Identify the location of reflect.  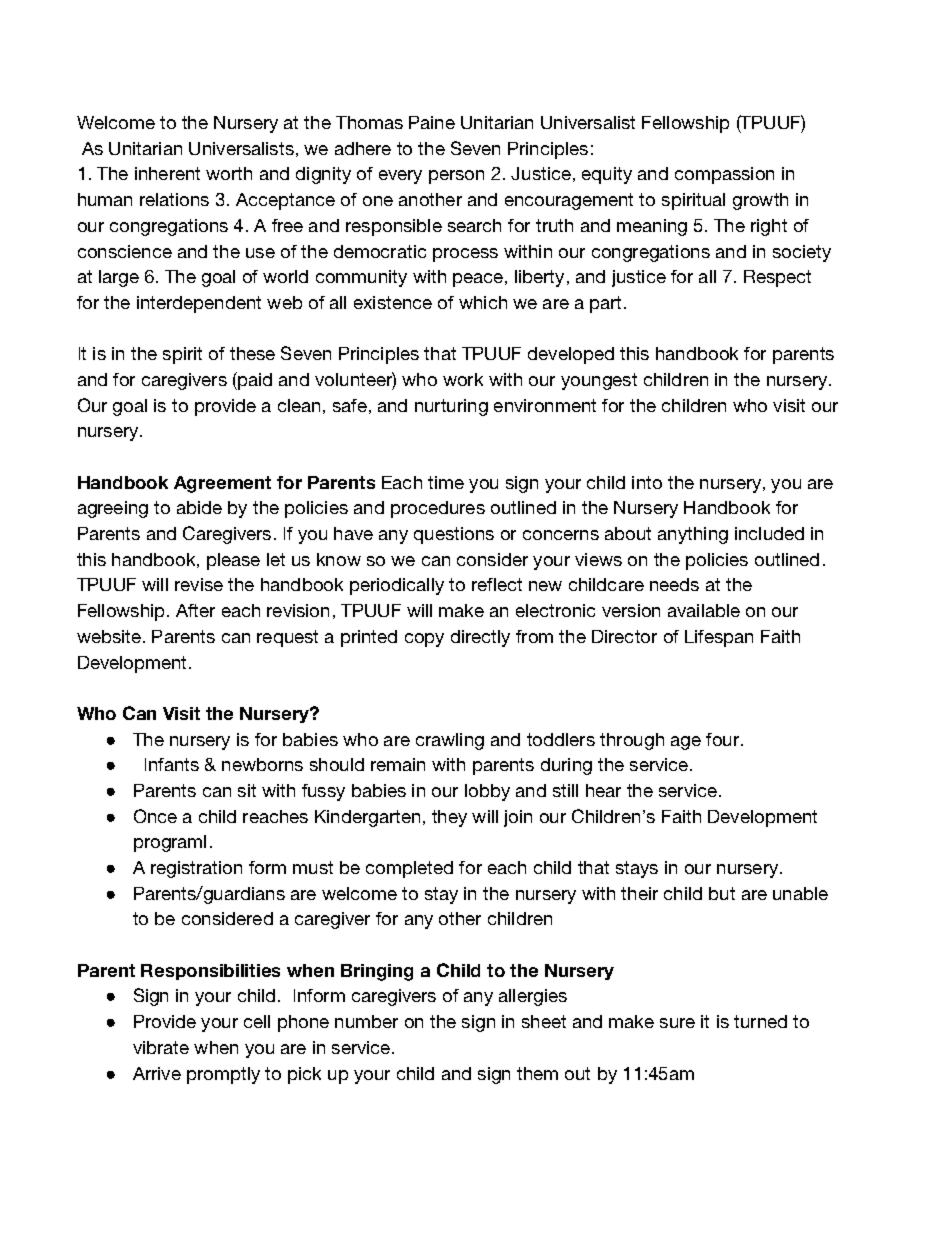
(497, 584).
